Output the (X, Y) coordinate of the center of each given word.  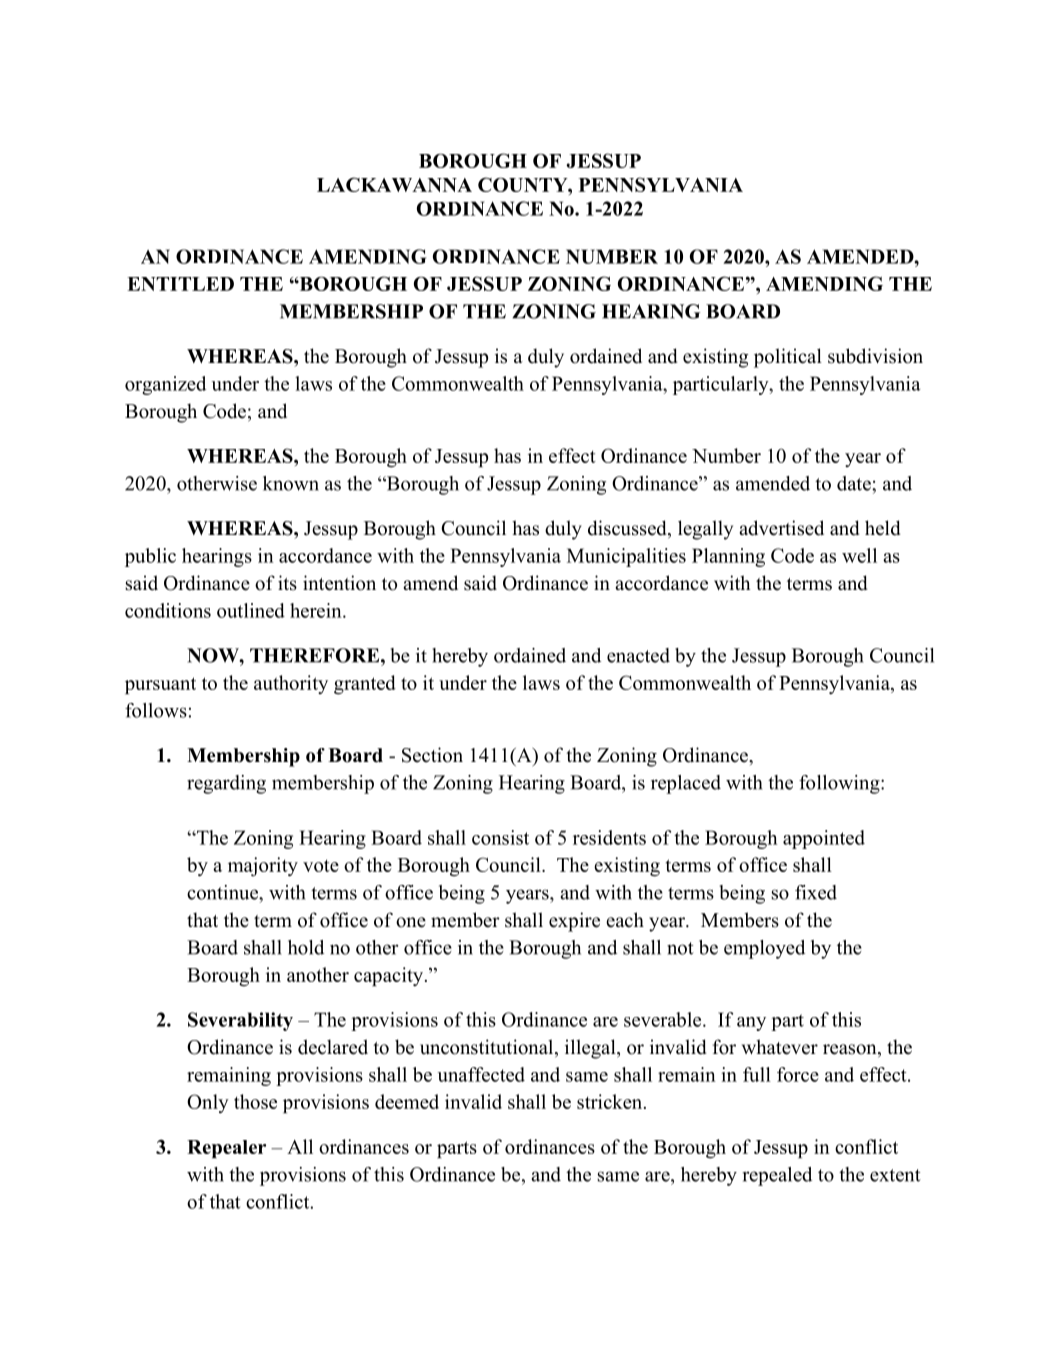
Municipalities (626, 557)
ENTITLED (180, 284)
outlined (251, 610)
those (255, 1101)
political (788, 358)
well (859, 555)
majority (263, 866)
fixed (816, 892)
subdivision (875, 356)
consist (500, 837)
